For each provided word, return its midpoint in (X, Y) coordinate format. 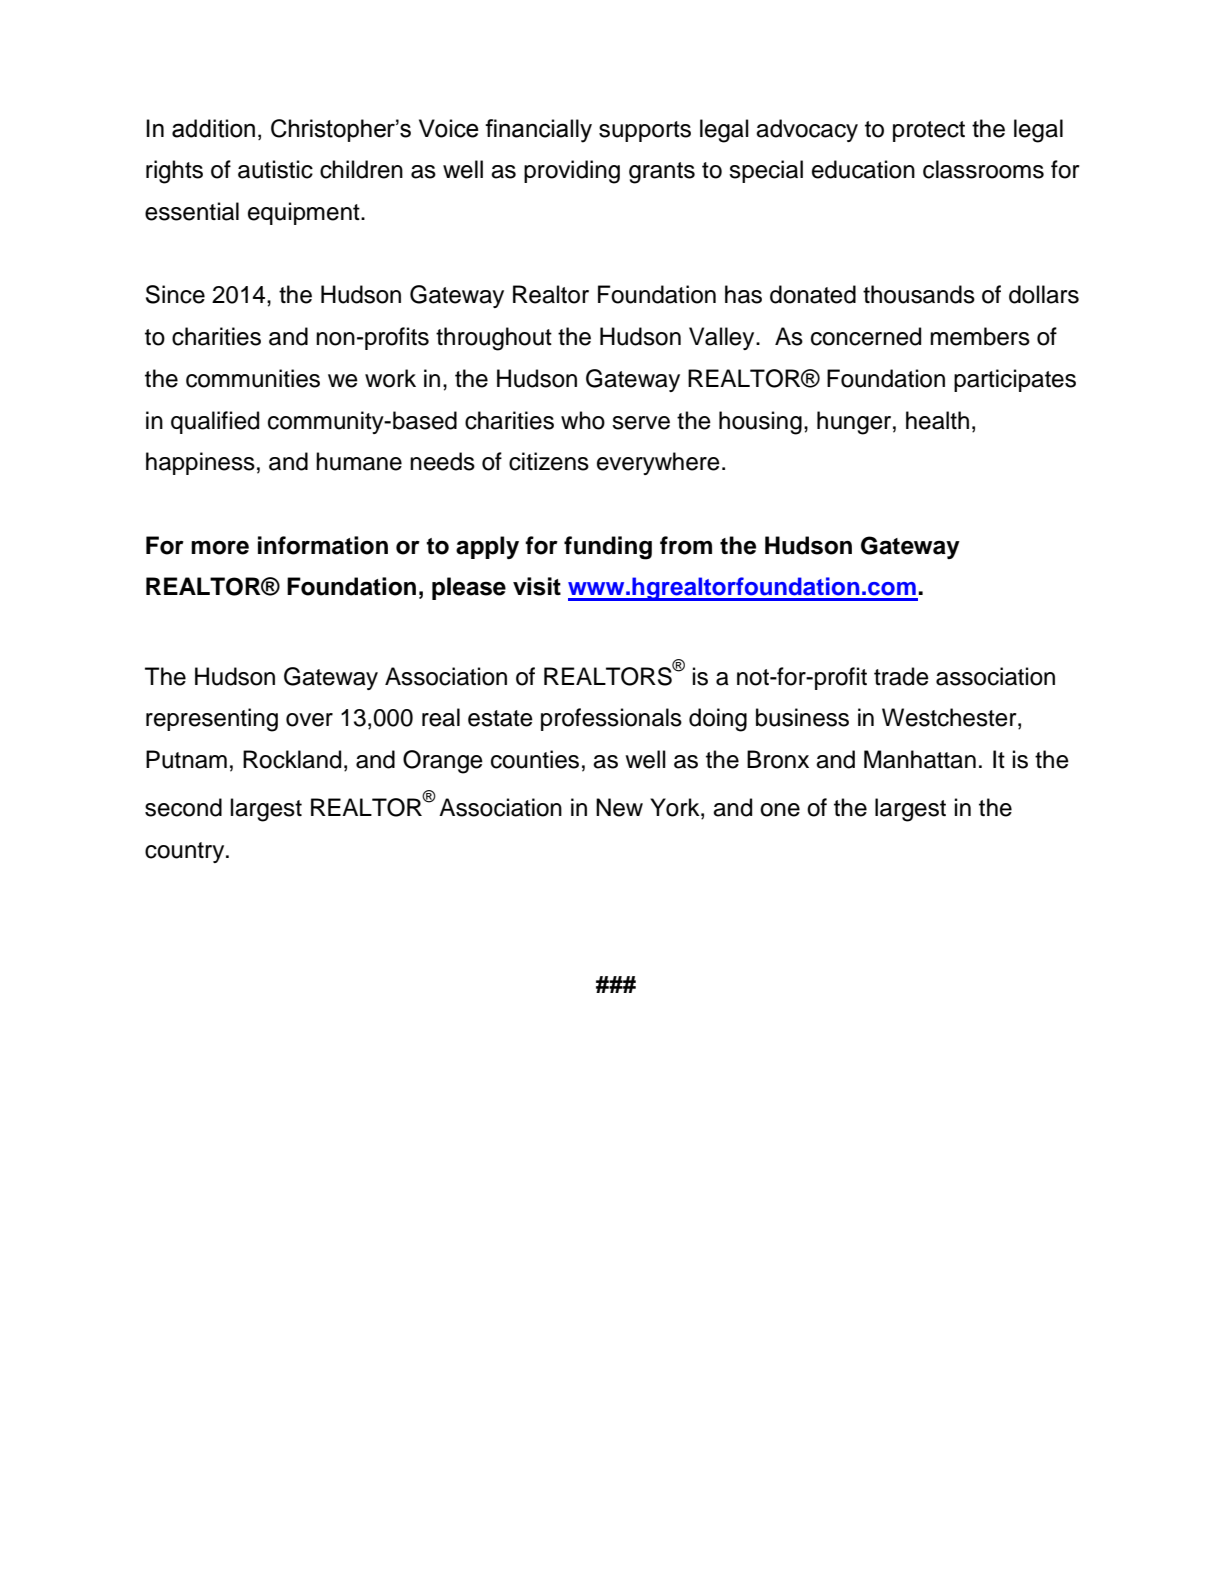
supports (645, 131)
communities (253, 378)
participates (1015, 380)
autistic (275, 169)
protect (929, 131)
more (220, 548)
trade (901, 676)
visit (537, 586)
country (186, 852)
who (583, 420)
